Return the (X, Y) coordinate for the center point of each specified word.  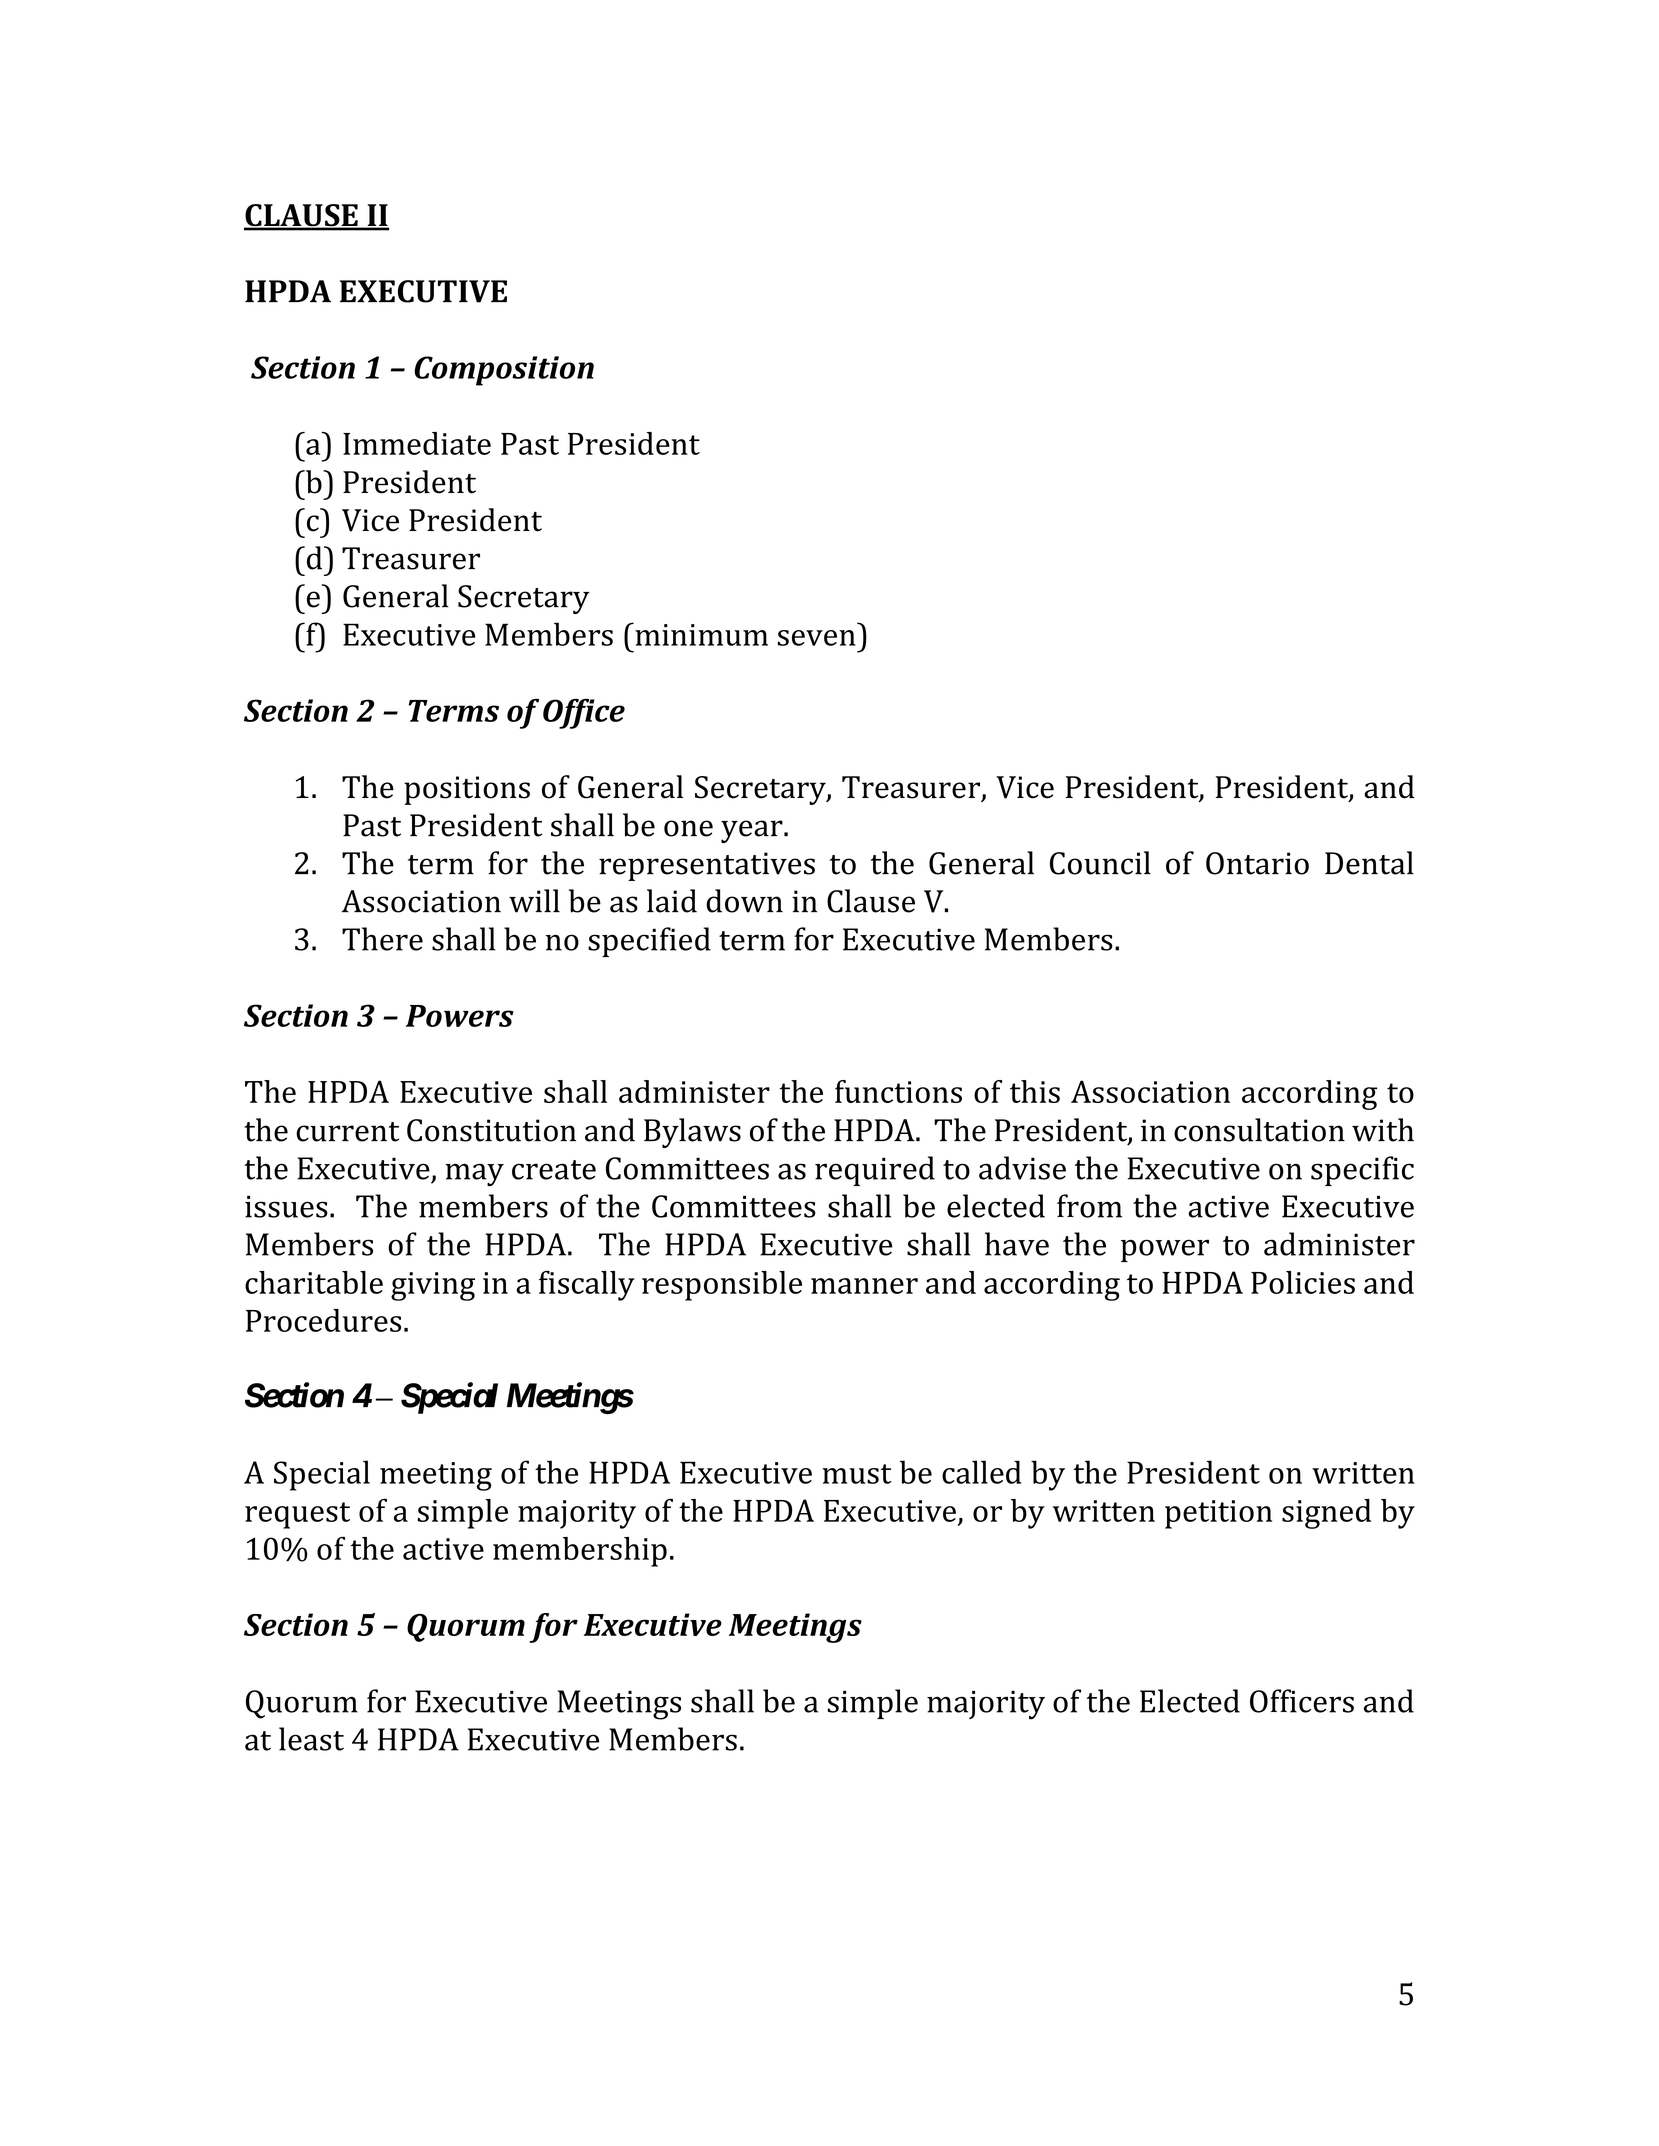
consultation (1259, 1130)
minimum (700, 634)
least (311, 1739)
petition (1218, 1514)
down (744, 901)
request (297, 1515)
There (382, 939)
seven (817, 638)
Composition (504, 371)
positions (467, 790)
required (875, 1171)
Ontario (1257, 863)
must (857, 1474)
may (474, 1174)
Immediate (417, 443)
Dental (1369, 863)
